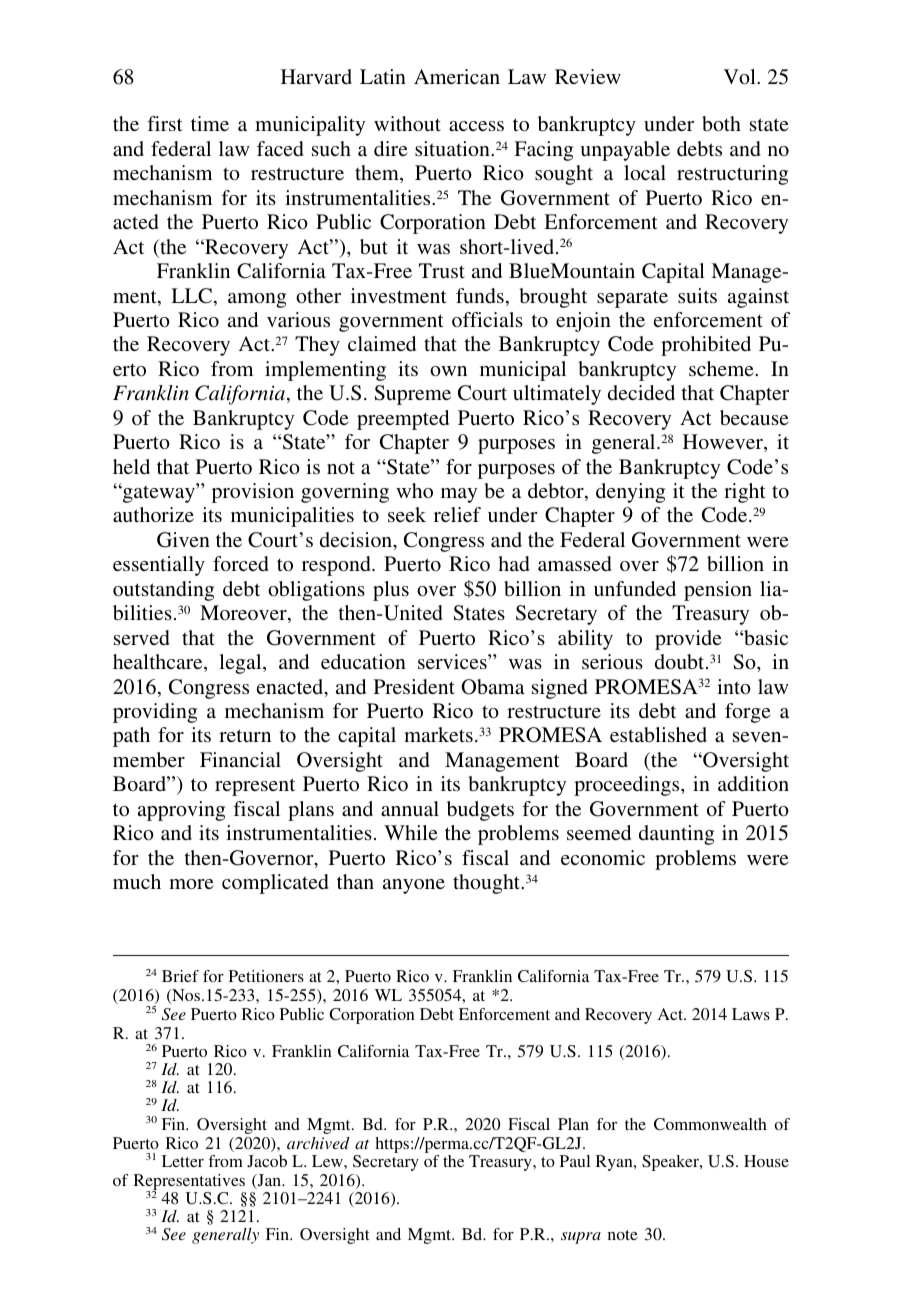 The image size is (902, 1316). What do you see at coordinates (183, 1161) in the page?
I see `Letter` at bounding box center [183, 1161].
